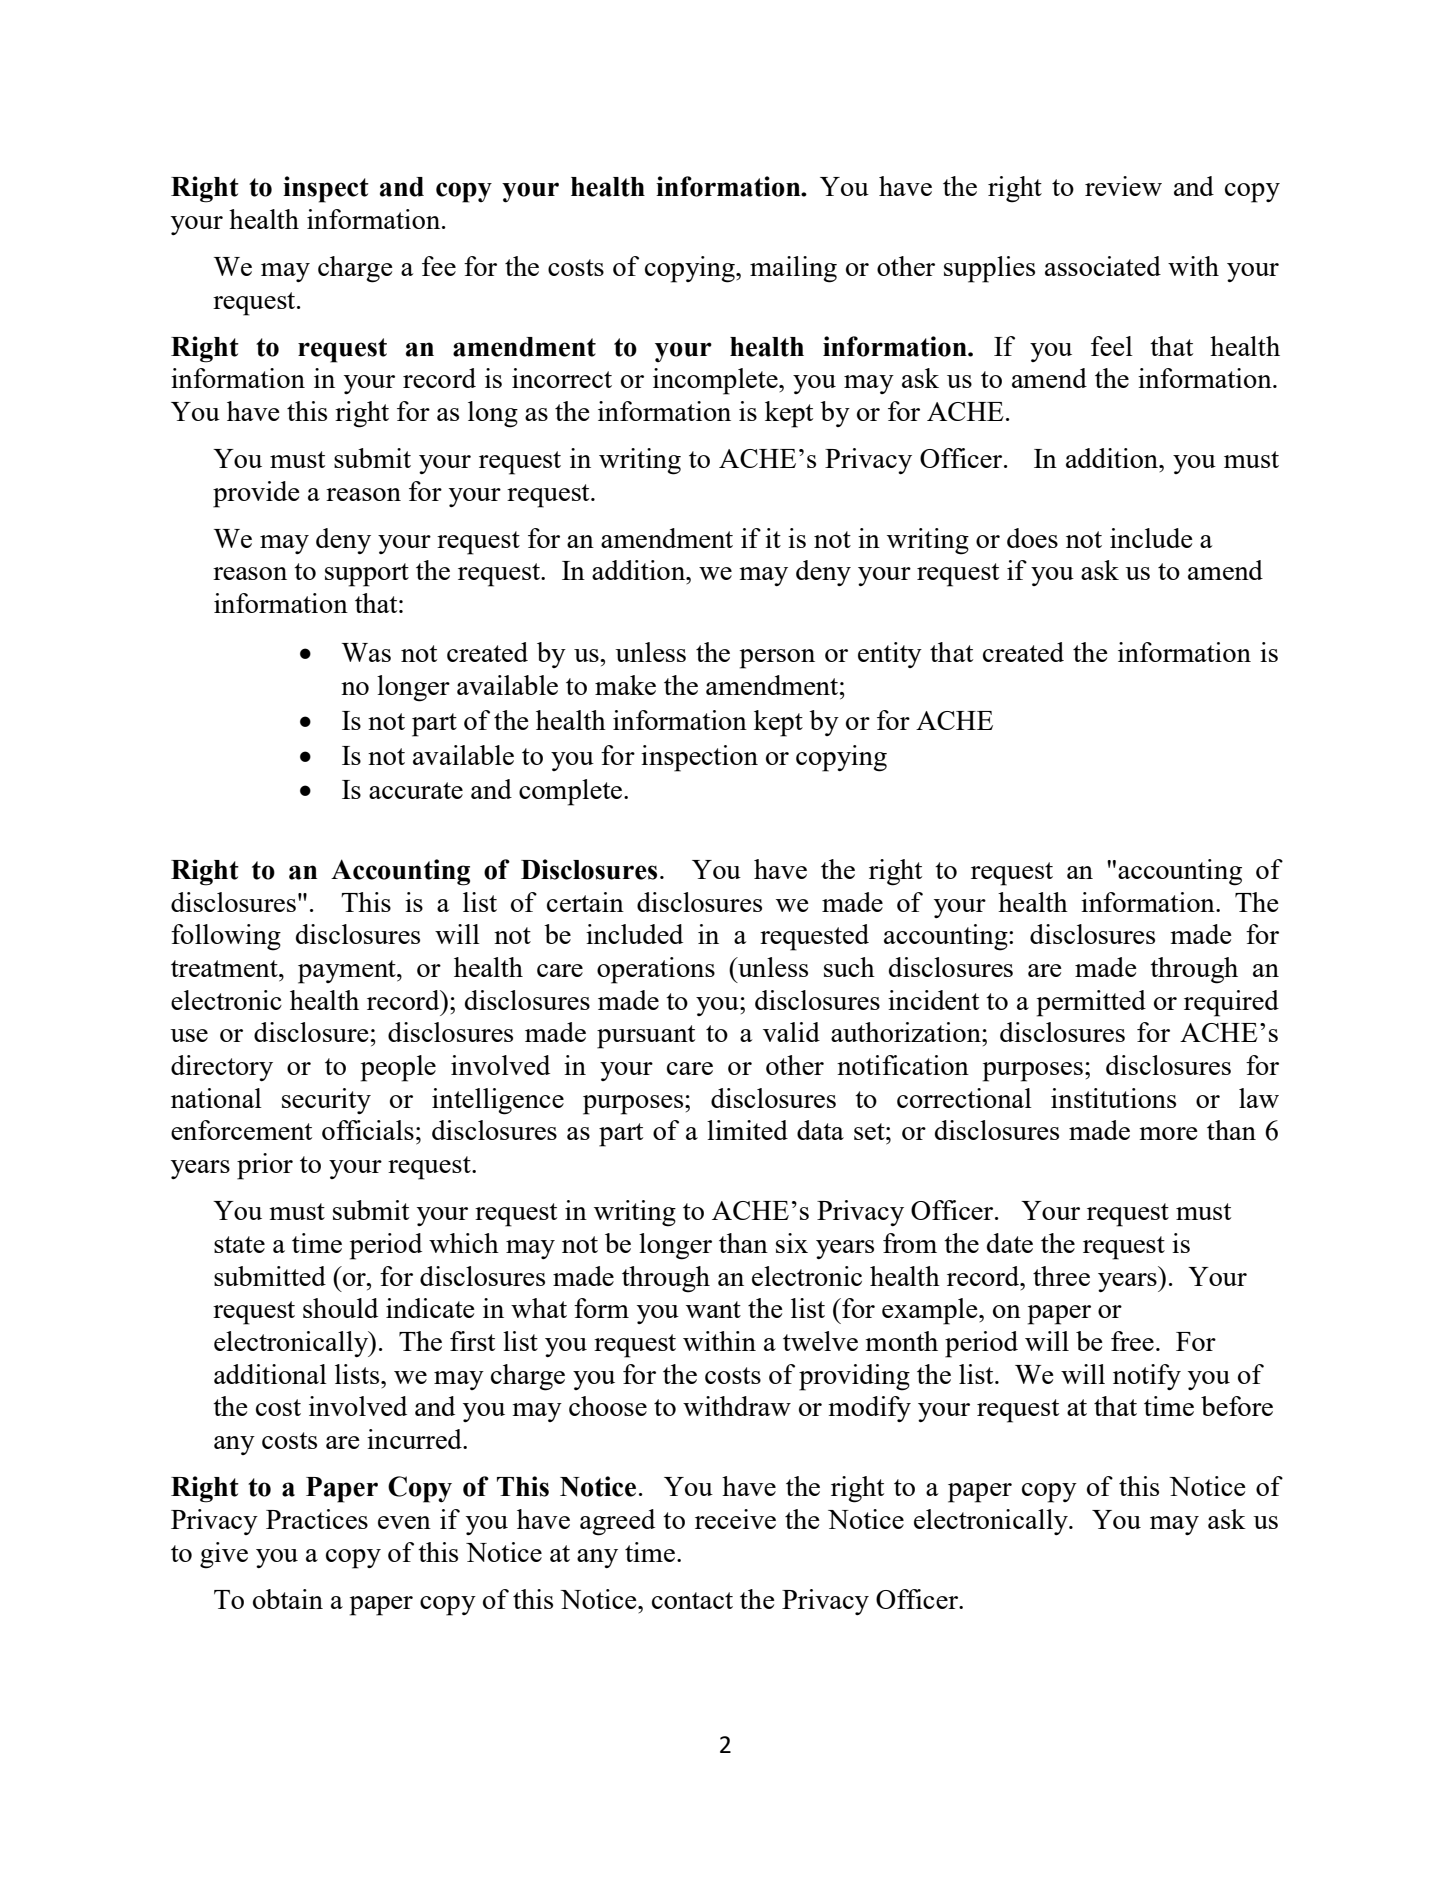  I want to click on Practices, so click(317, 1519).
